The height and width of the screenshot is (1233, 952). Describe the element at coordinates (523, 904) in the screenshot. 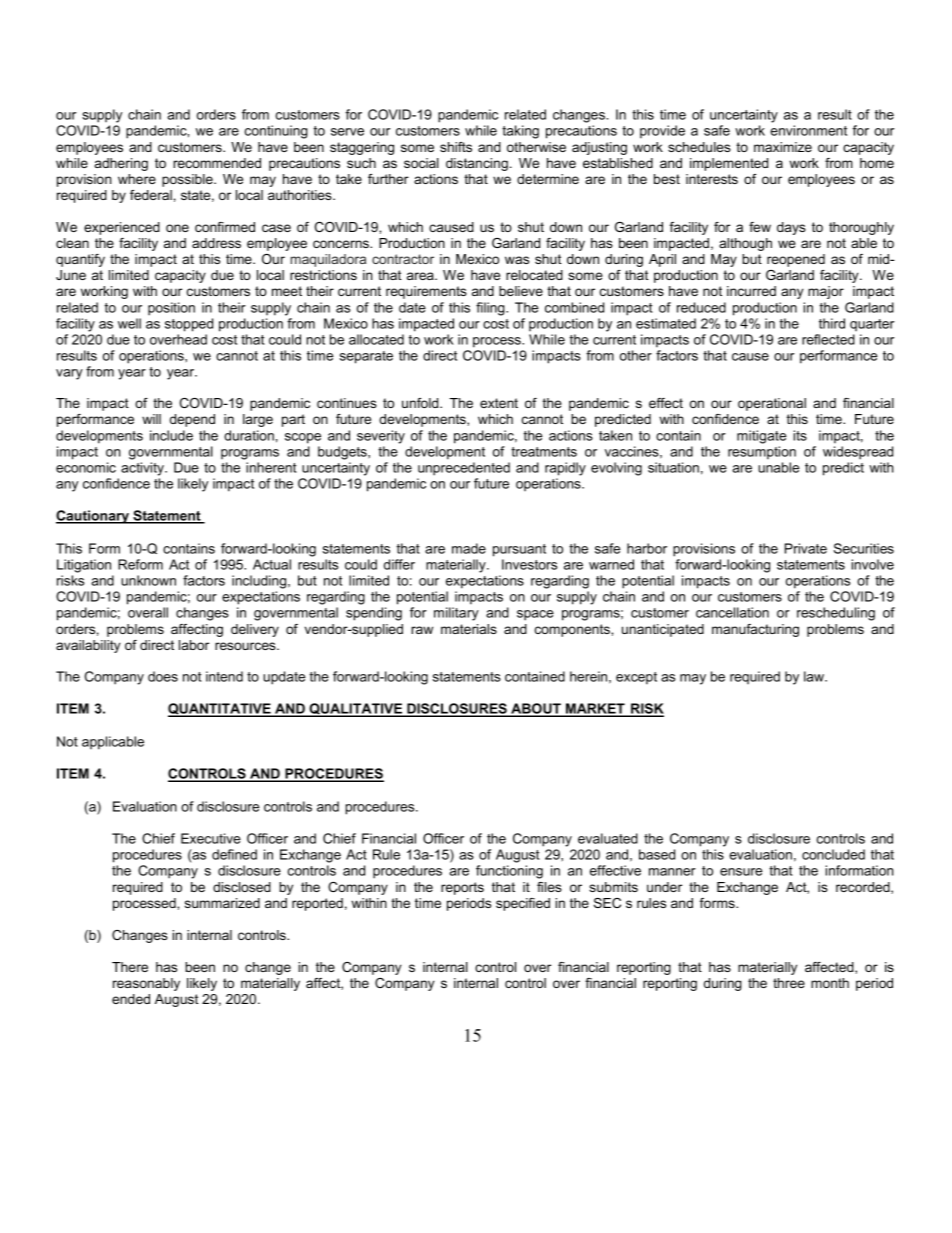

I see `specified` at that location.
